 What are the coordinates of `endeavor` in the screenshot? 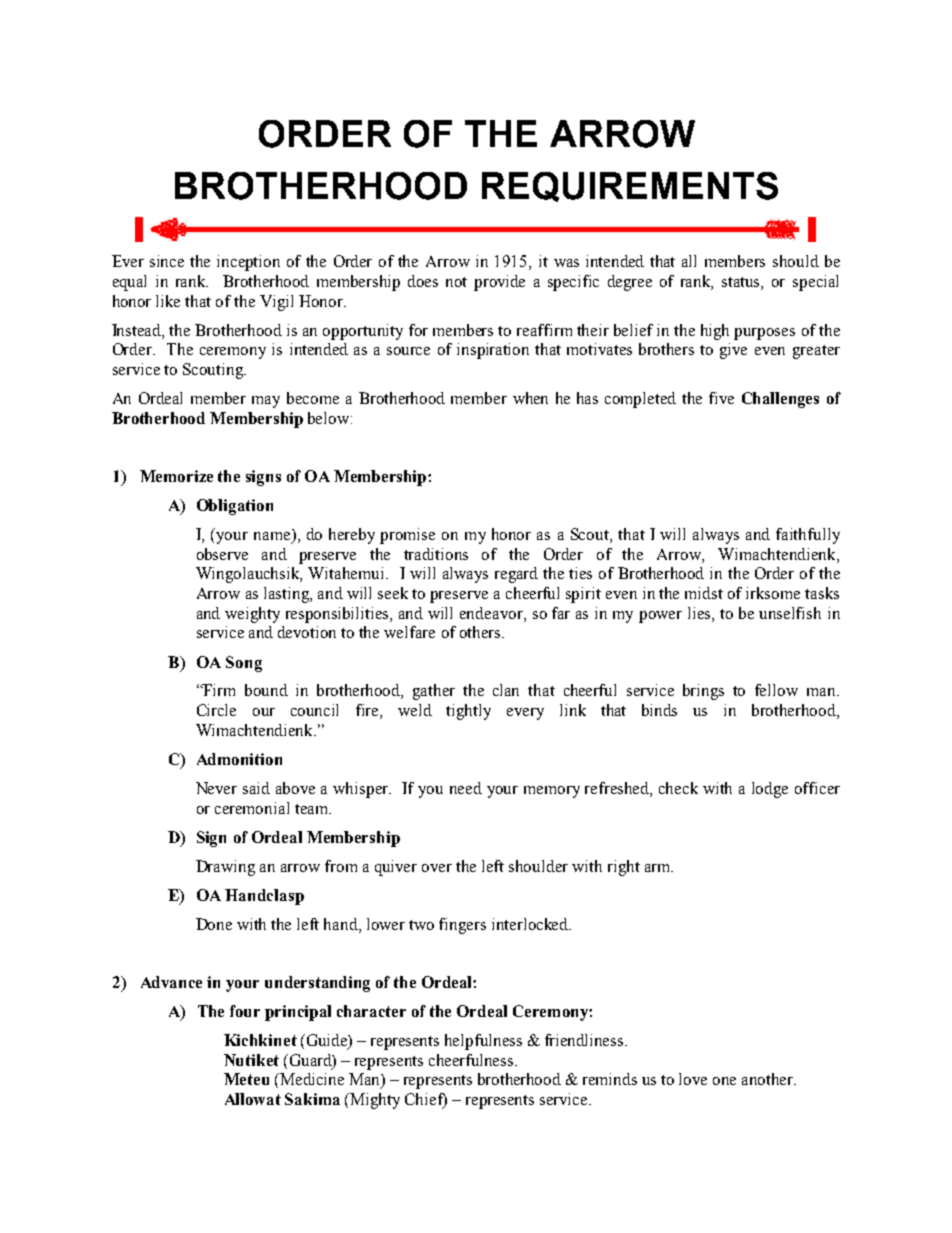 It's located at (492, 613).
